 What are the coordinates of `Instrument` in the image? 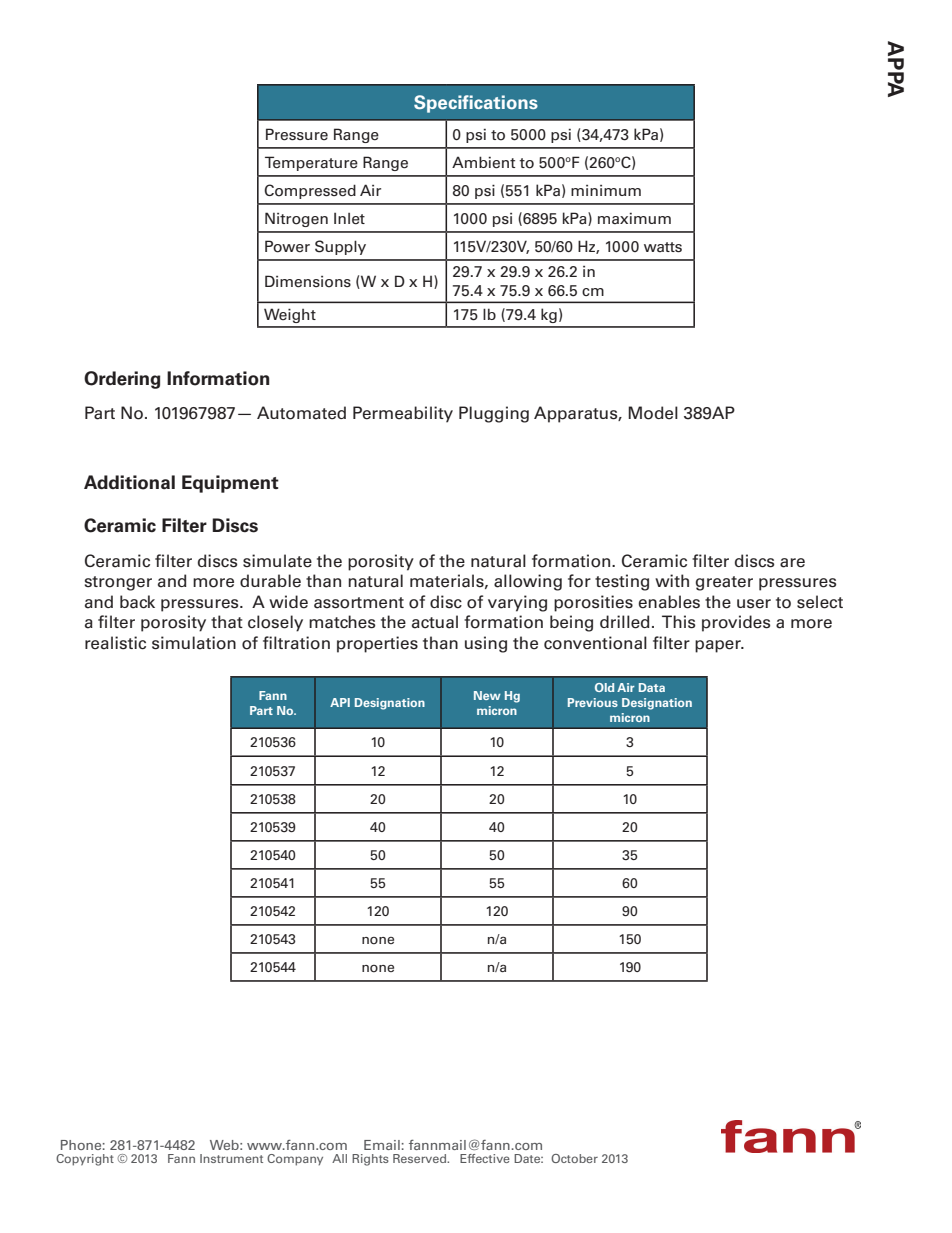 It's located at (231, 1158).
